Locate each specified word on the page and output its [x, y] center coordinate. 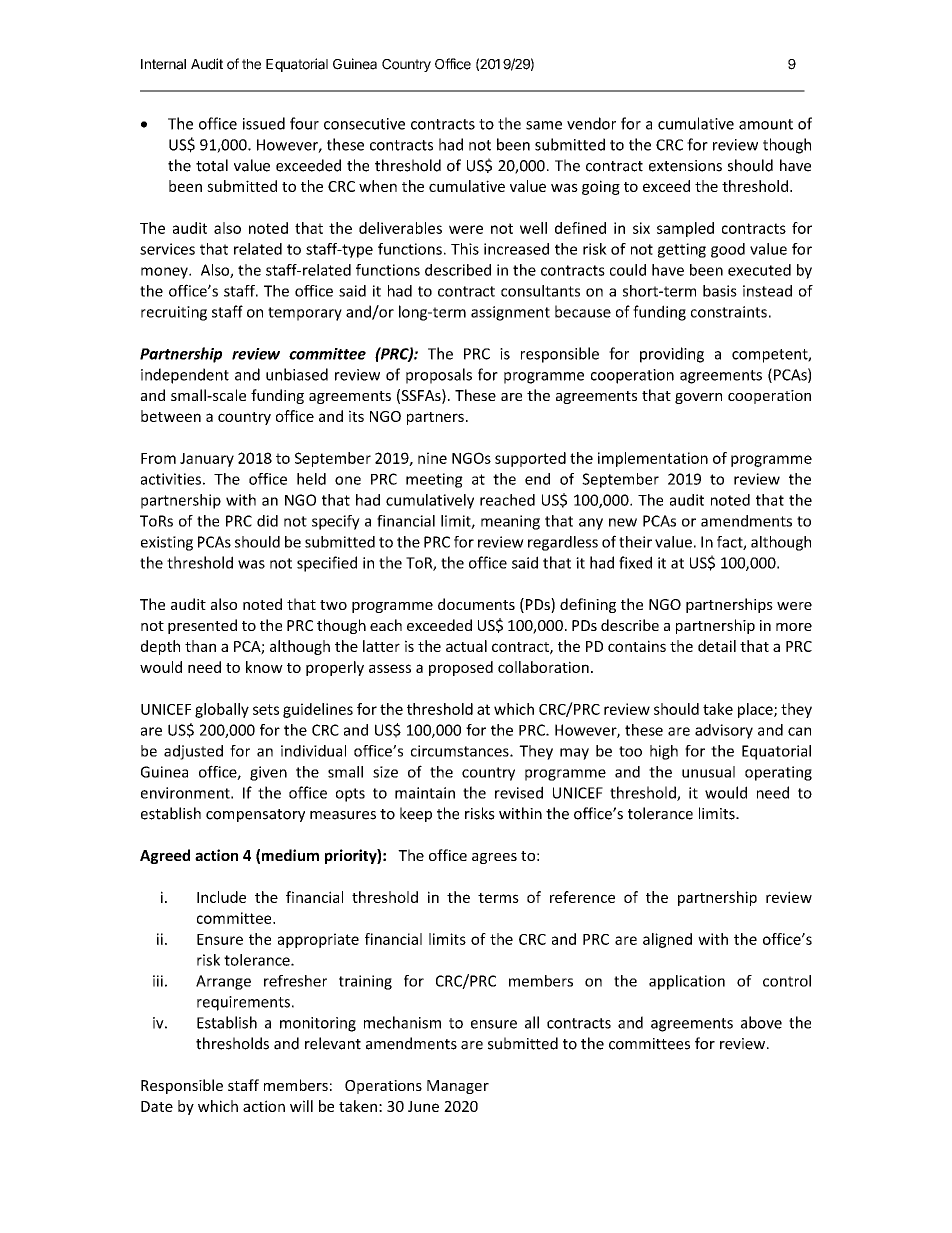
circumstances [461, 751]
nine [432, 458]
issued [264, 123]
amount [766, 124]
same [544, 125]
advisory [724, 731]
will [301, 1106]
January [207, 460]
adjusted [193, 752]
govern [698, 398]
